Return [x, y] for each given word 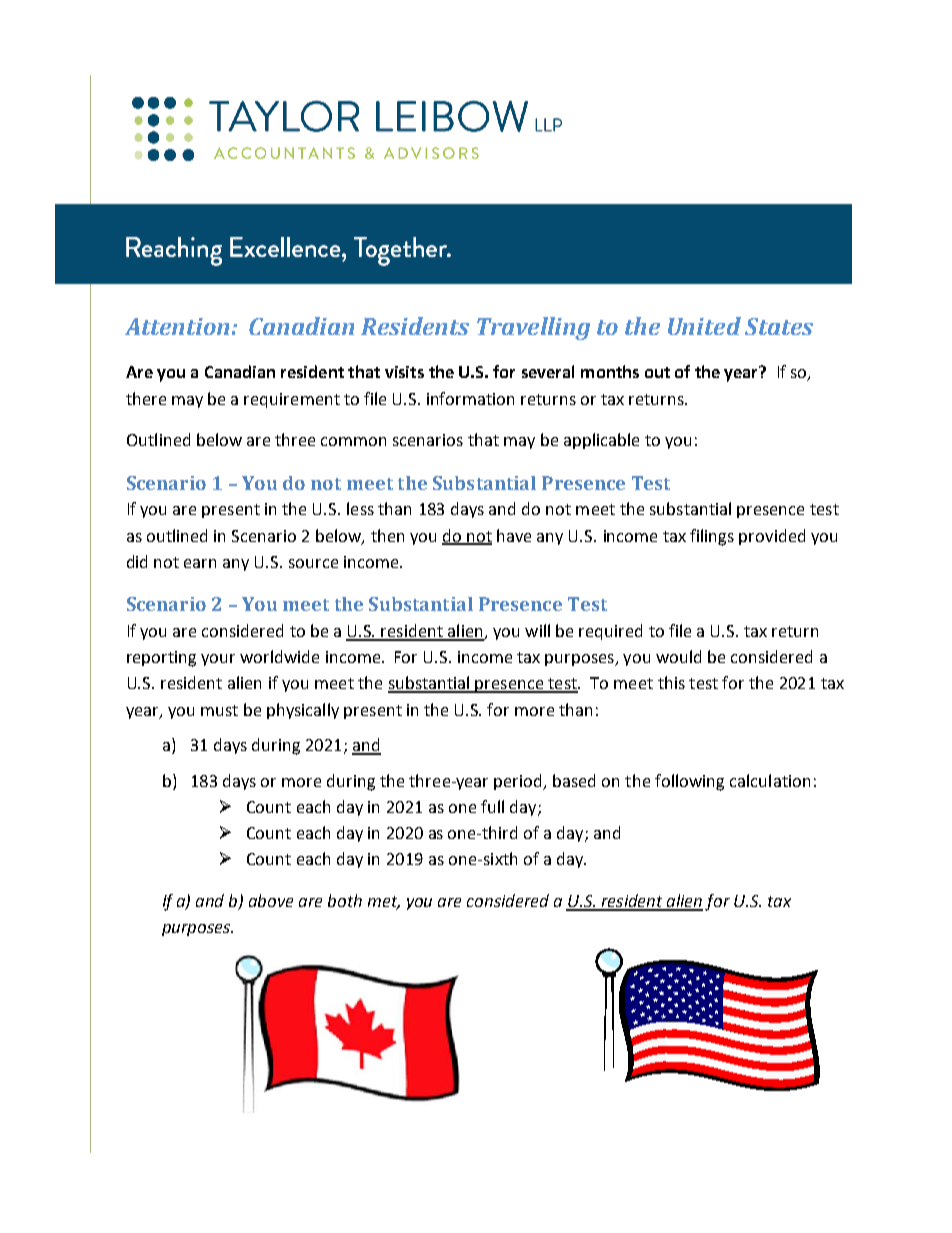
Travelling [533, 328]
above [271, 900]
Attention [177, 326]
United [704, 326]
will [537, 630]
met [384, 903]
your [218, 660]
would [678, 656]
